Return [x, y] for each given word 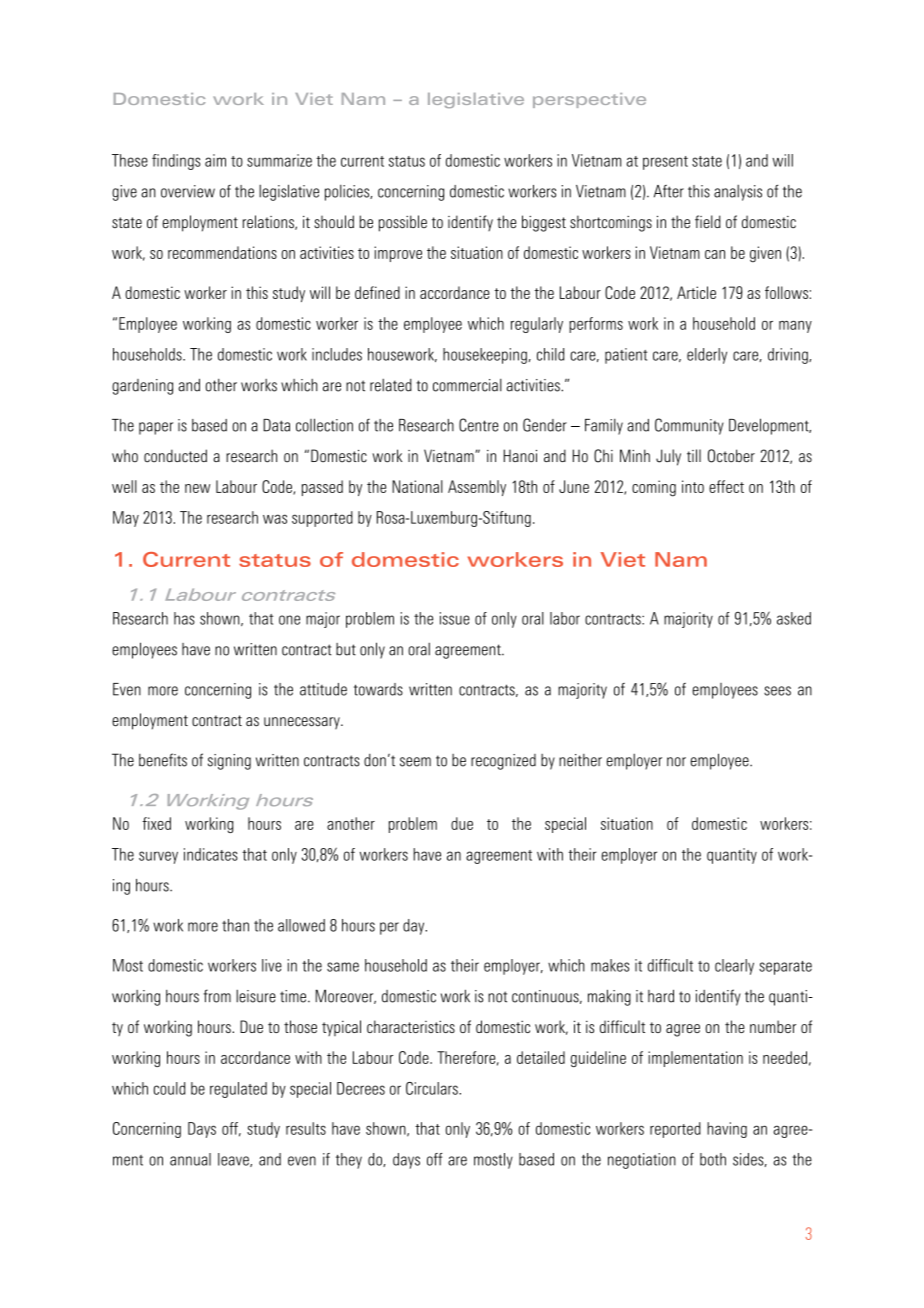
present [665, 163]
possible [403, 223]
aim [215, 160]
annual [190, 1159]
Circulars [433, 1088]
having [727, 1130]
